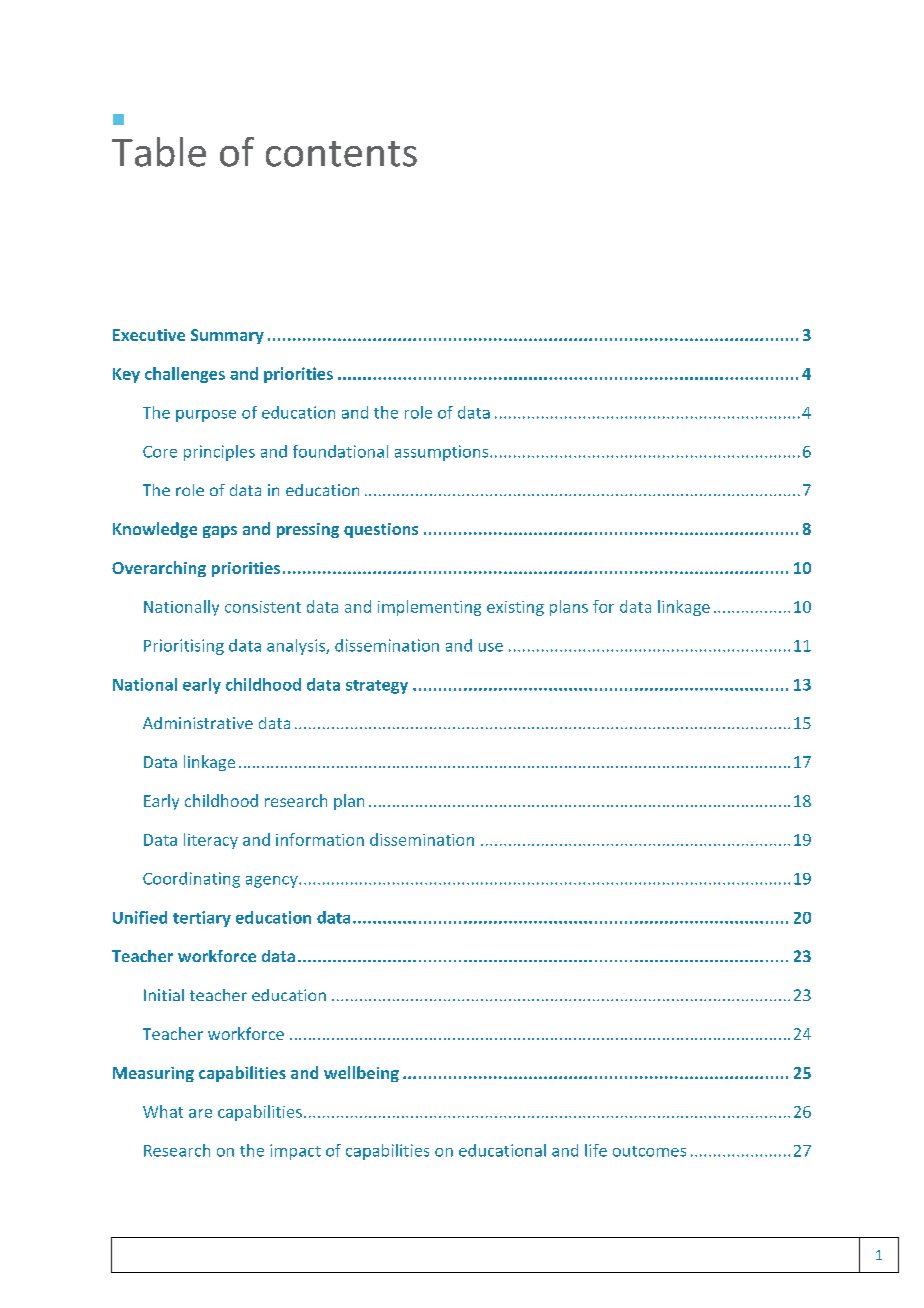 The width and height of the page is (924, 1308). Describe the element at coordinates (211, 841) in the page. I see `literacy` at that location.
